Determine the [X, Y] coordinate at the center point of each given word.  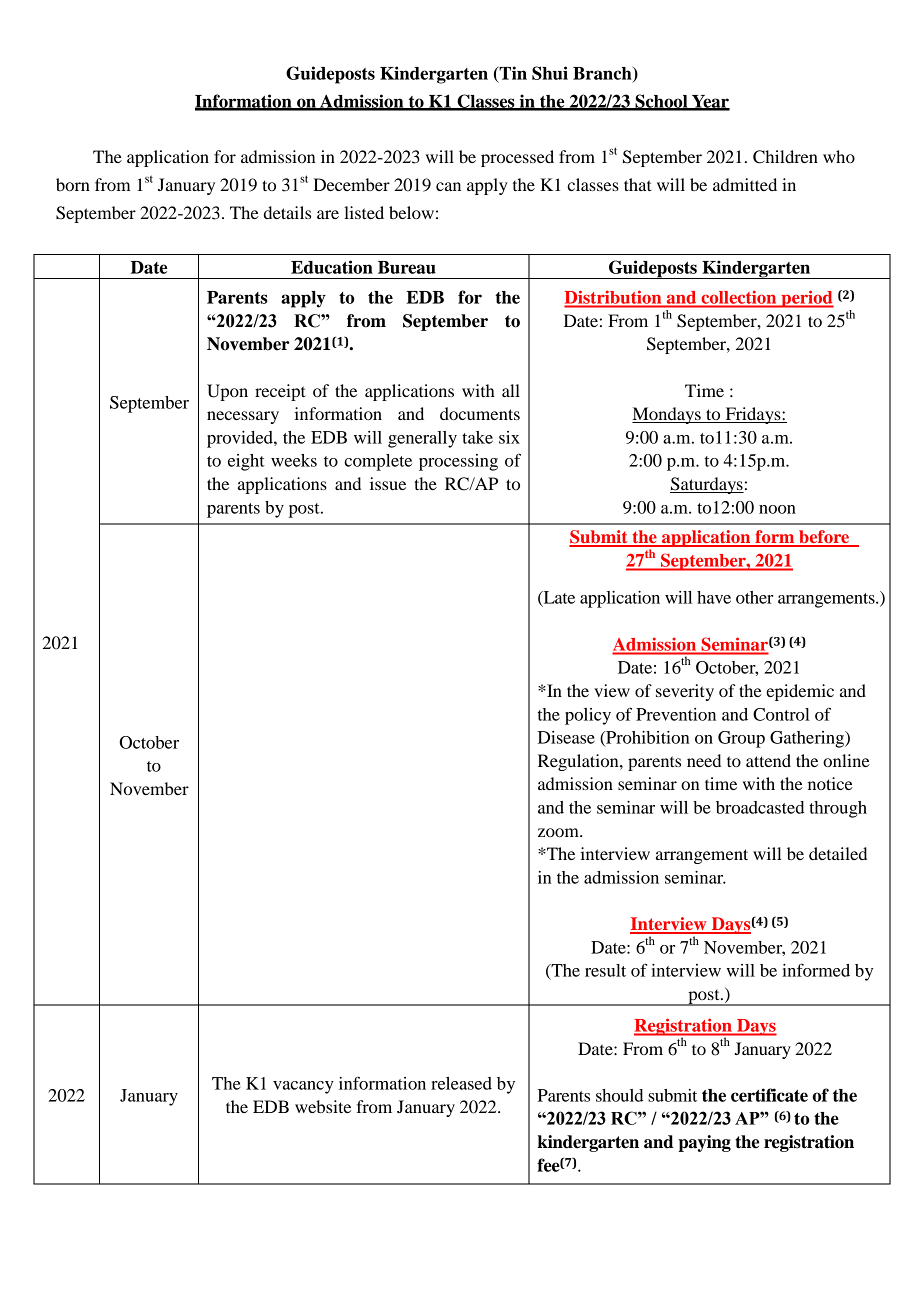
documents [480, 413]
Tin [512, 74]
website [323, 1106]
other [754, 597]
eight [246, 462]
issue [388, 483]
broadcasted [760, 807]
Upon [227, 392]
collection [739, 297]
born [73, 184]
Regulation [579, 762]
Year [710, 102]
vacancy [303, 1087]
